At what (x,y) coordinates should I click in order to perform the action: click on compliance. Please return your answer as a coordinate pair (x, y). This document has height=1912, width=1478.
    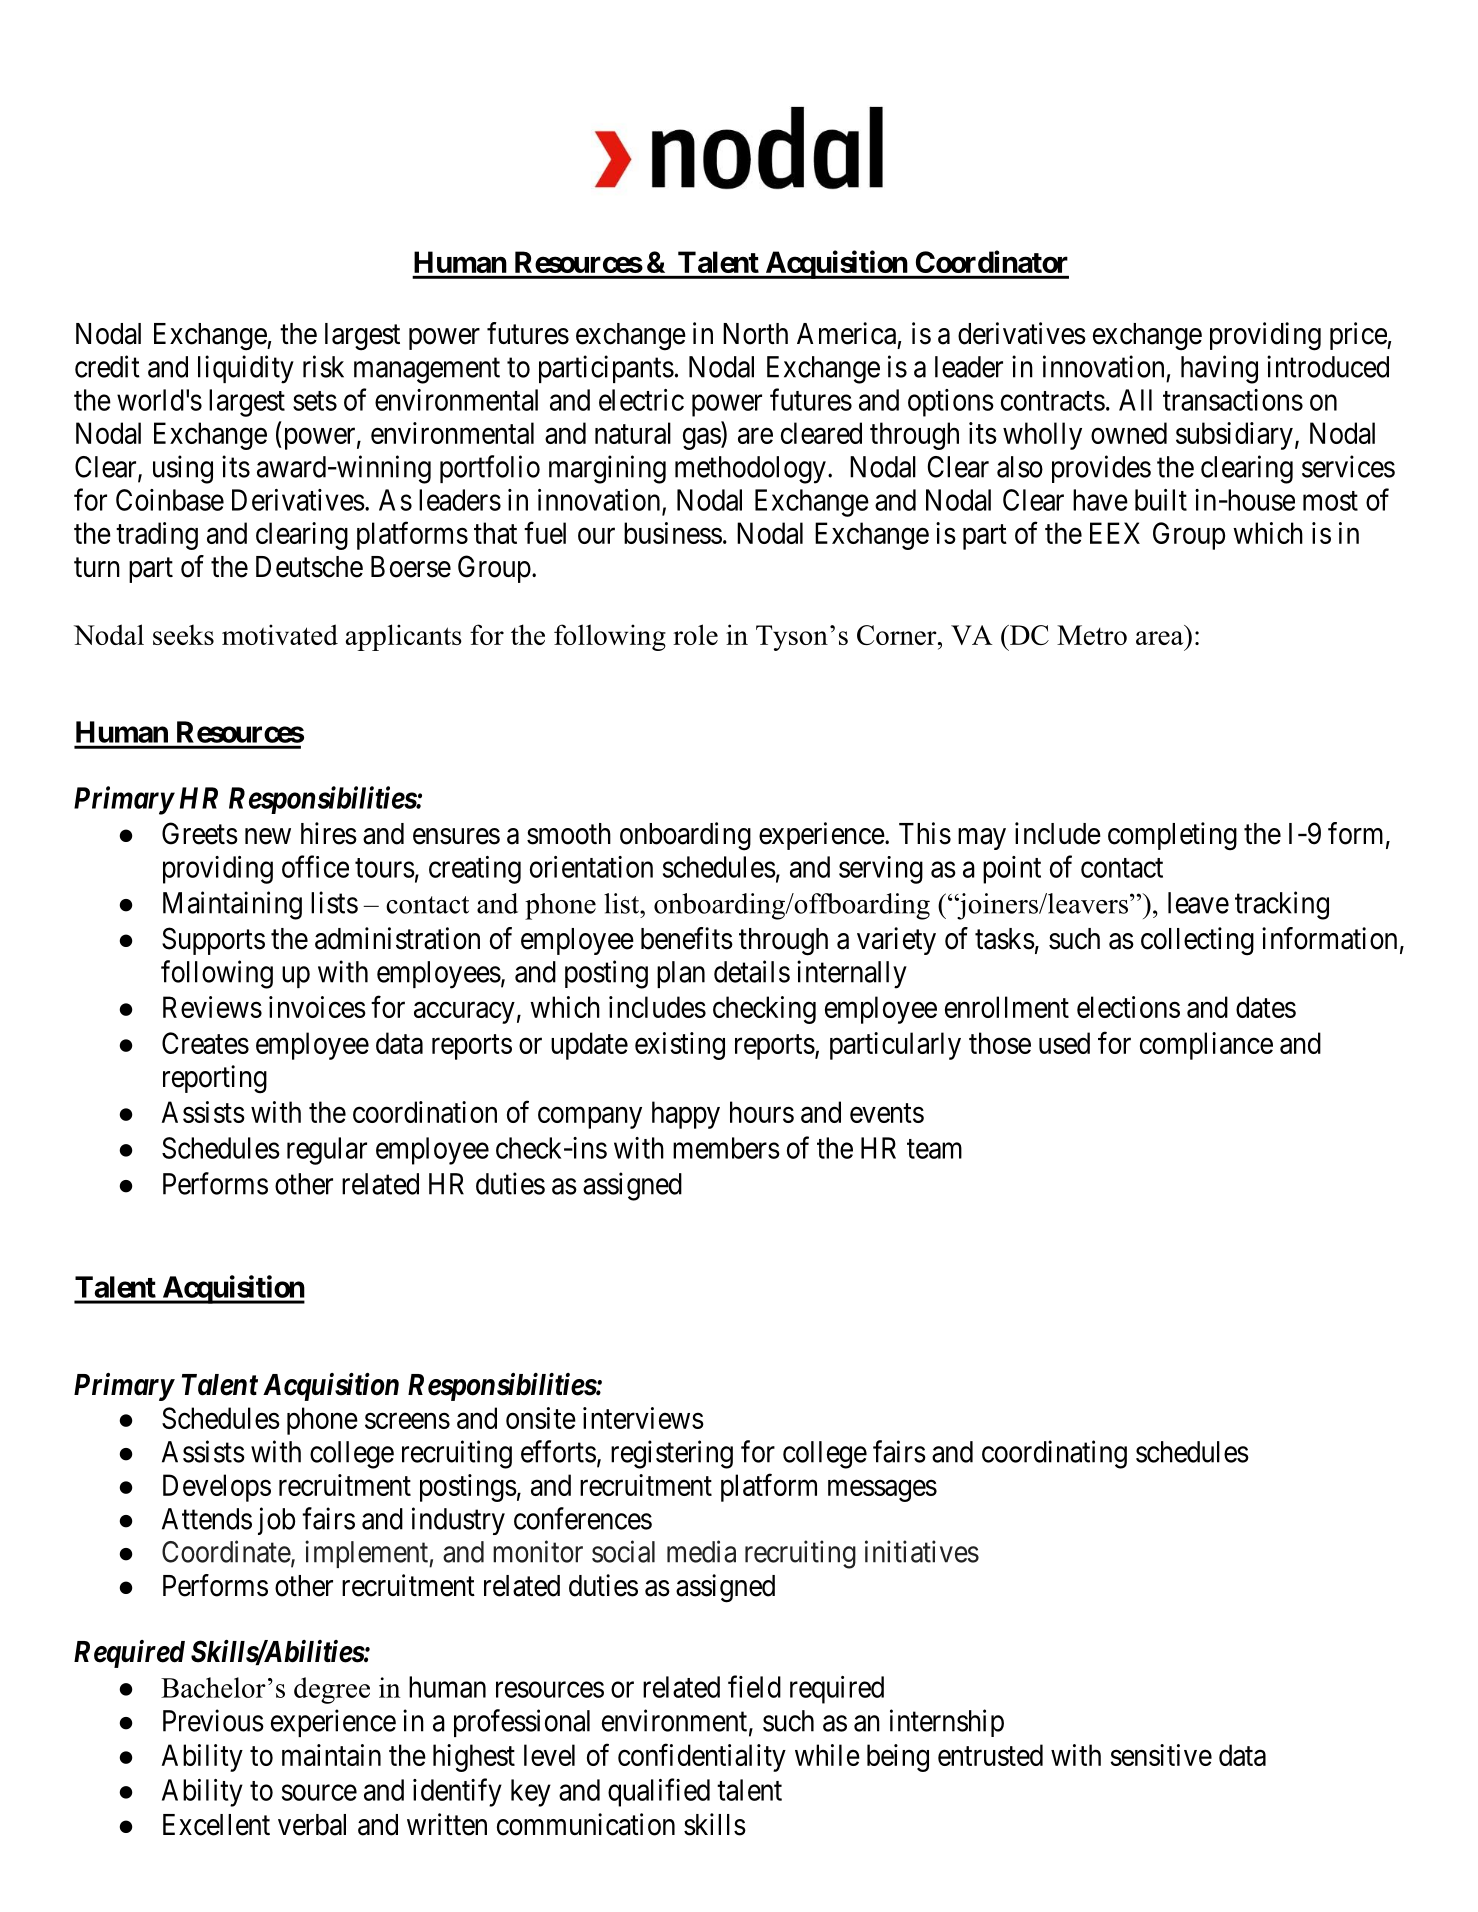
    Looking at the image, I should click on (1206, 1046).
